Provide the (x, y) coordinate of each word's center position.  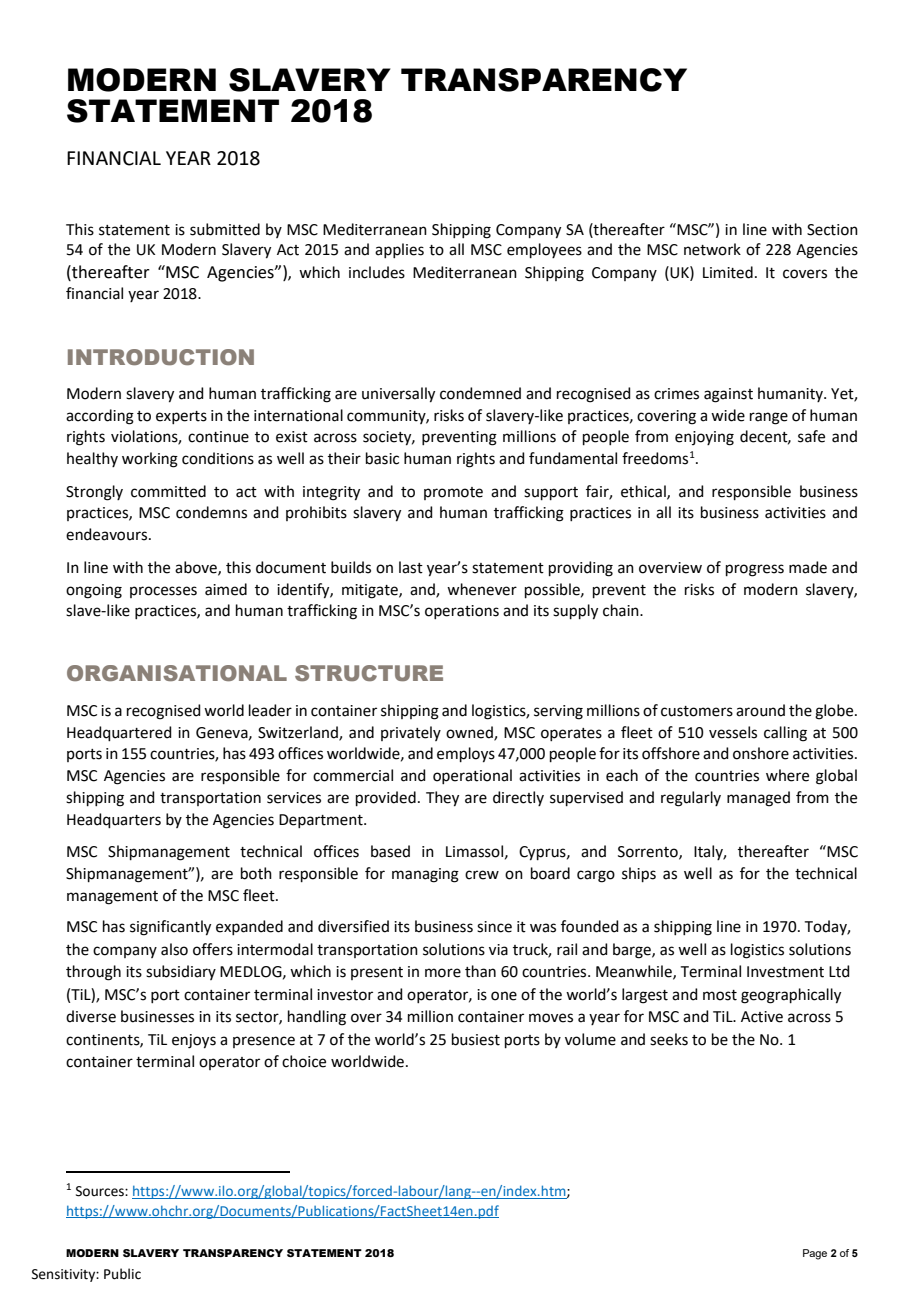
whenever (482, 589)
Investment (785, 972)
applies (399, 250)
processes (163, 592)
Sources (101, 1191)
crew (482, 875)
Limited (728, 272)
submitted (225, 229)
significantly (170, 928)
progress (755, 570)
